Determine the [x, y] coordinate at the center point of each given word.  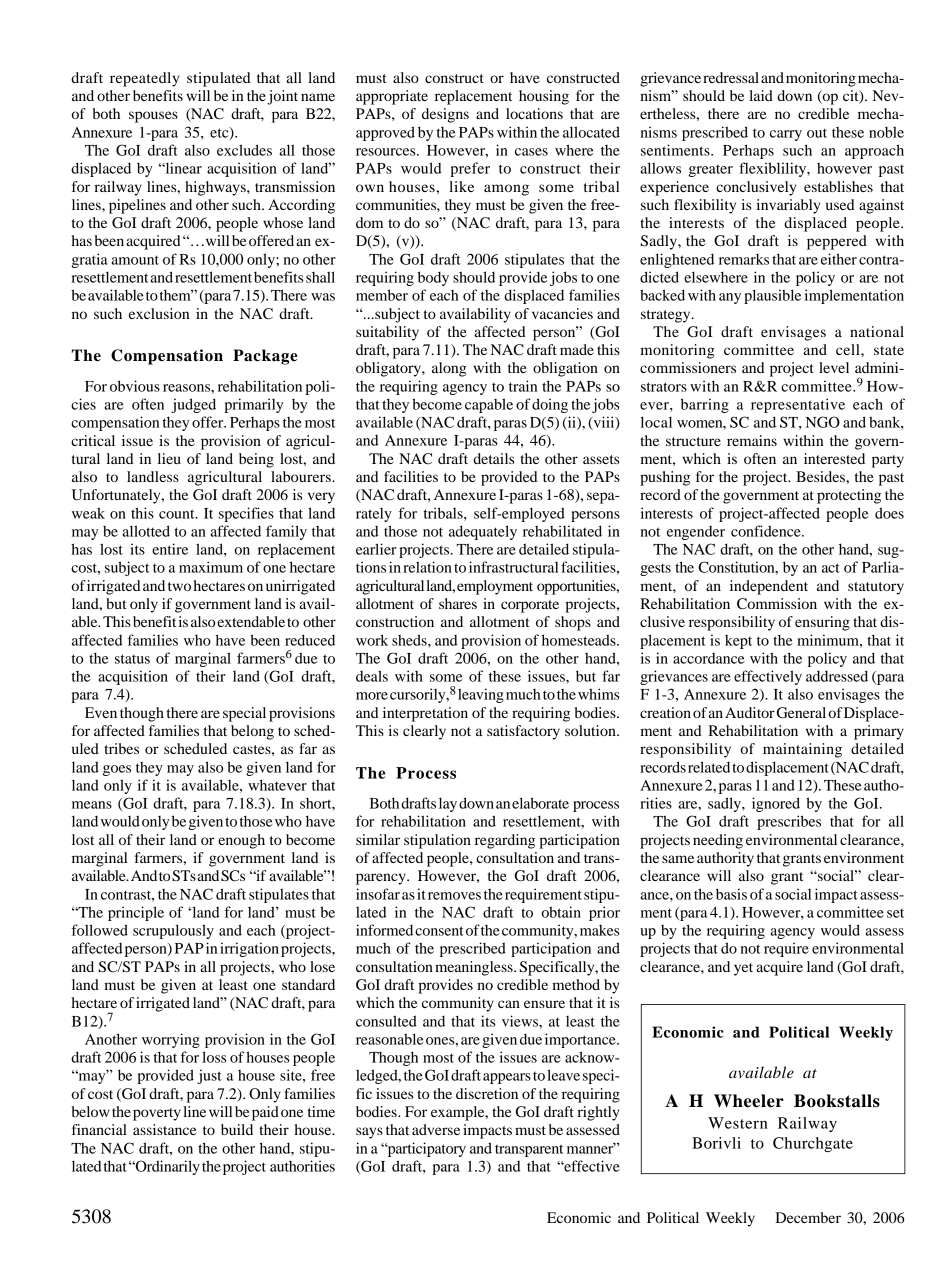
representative [798, 405]
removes [454, 896]
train [523, 386]
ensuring [822, 623]
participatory [425, 1149]
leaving [481, 695]
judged [193, 405]
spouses [153, 117]
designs [445, 115]
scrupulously [173, 931]
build [237, 1129]
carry [786, 135]
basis [731, 894]
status [132, 659]
